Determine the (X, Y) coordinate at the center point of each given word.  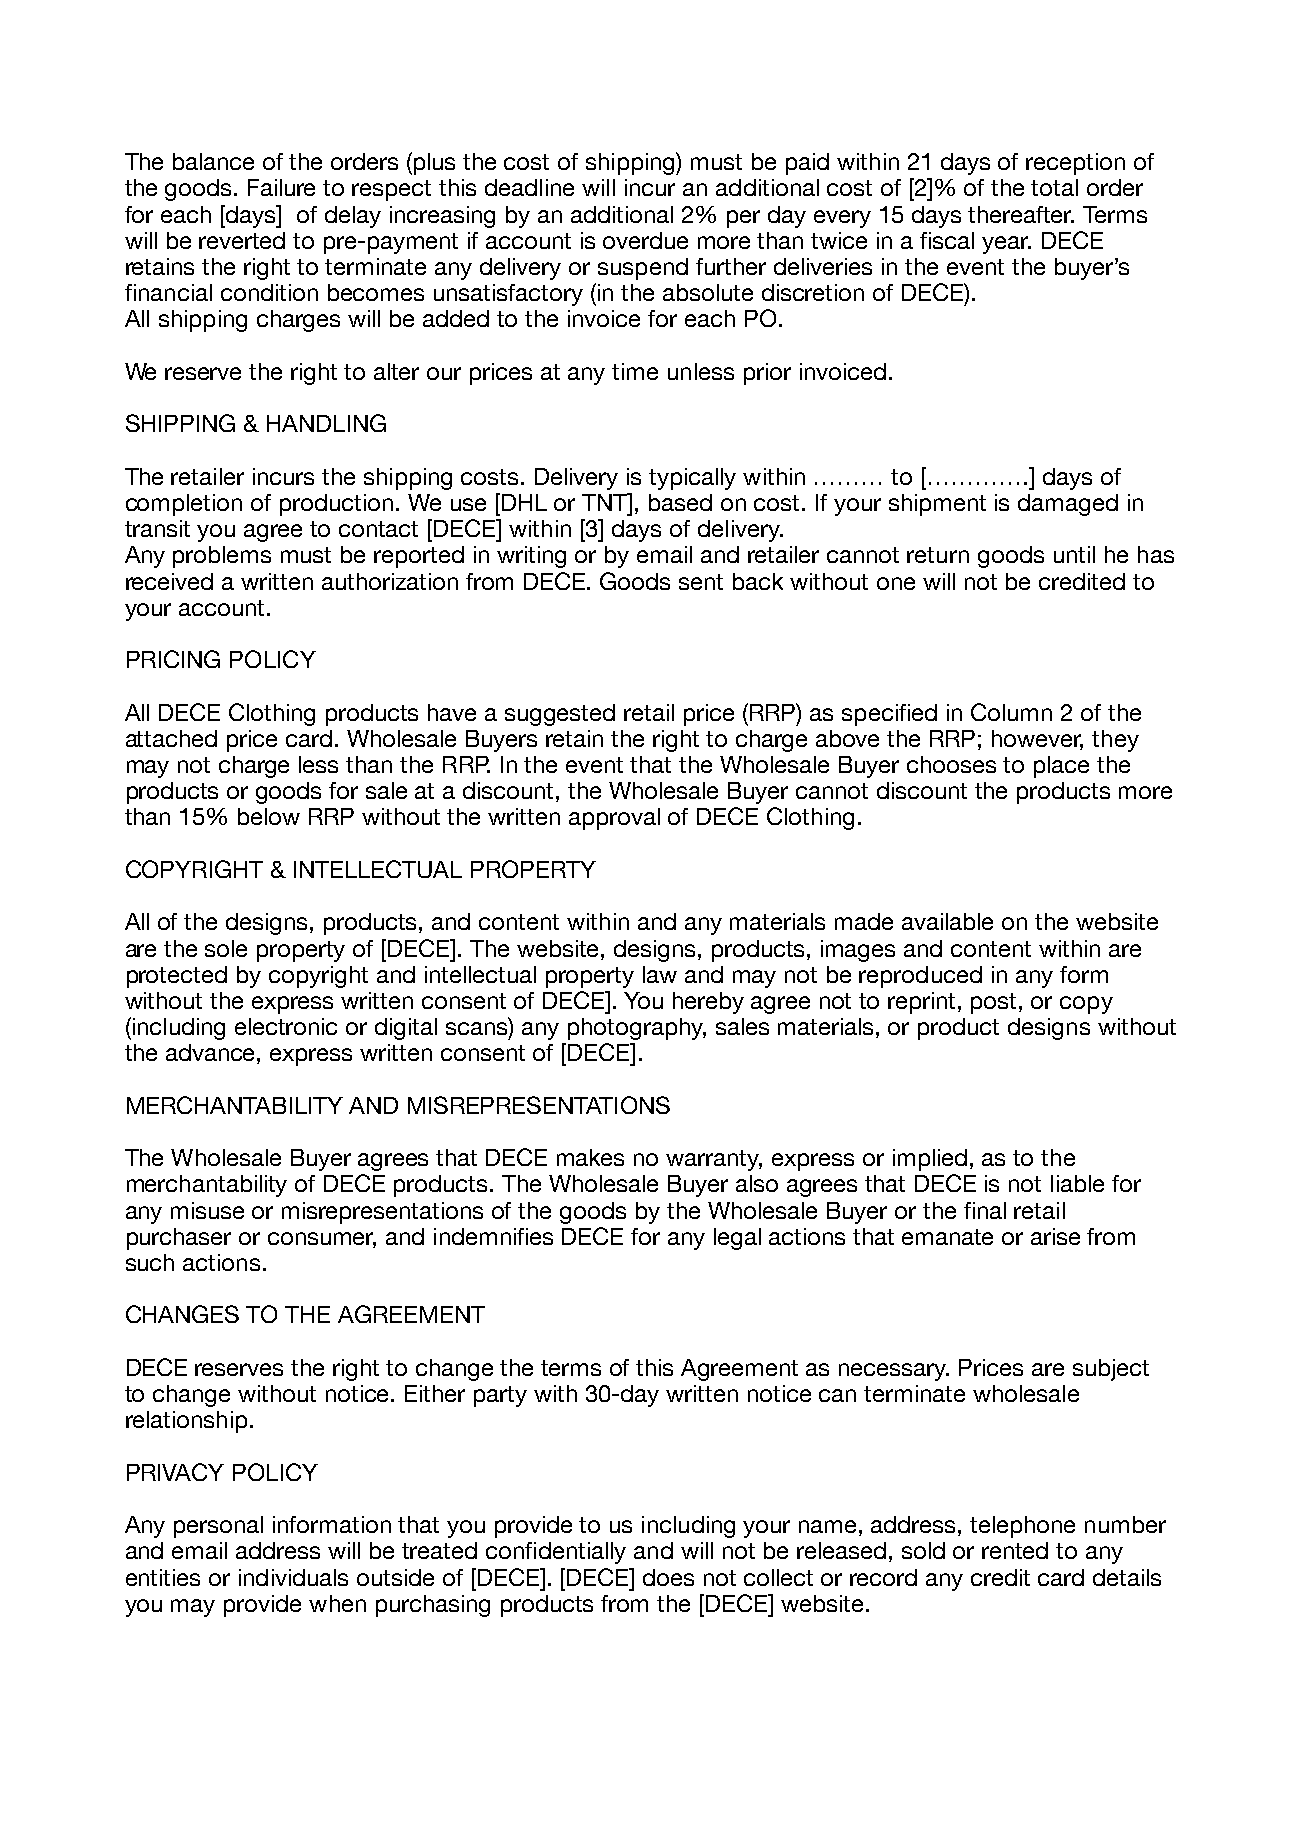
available (947, 921)
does (668, 1577)
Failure (281, 187)
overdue (645, 240)
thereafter (1021, 214)
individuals (293, 1577)
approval (614, 819)
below (269, 816)
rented (1015, 1550)
